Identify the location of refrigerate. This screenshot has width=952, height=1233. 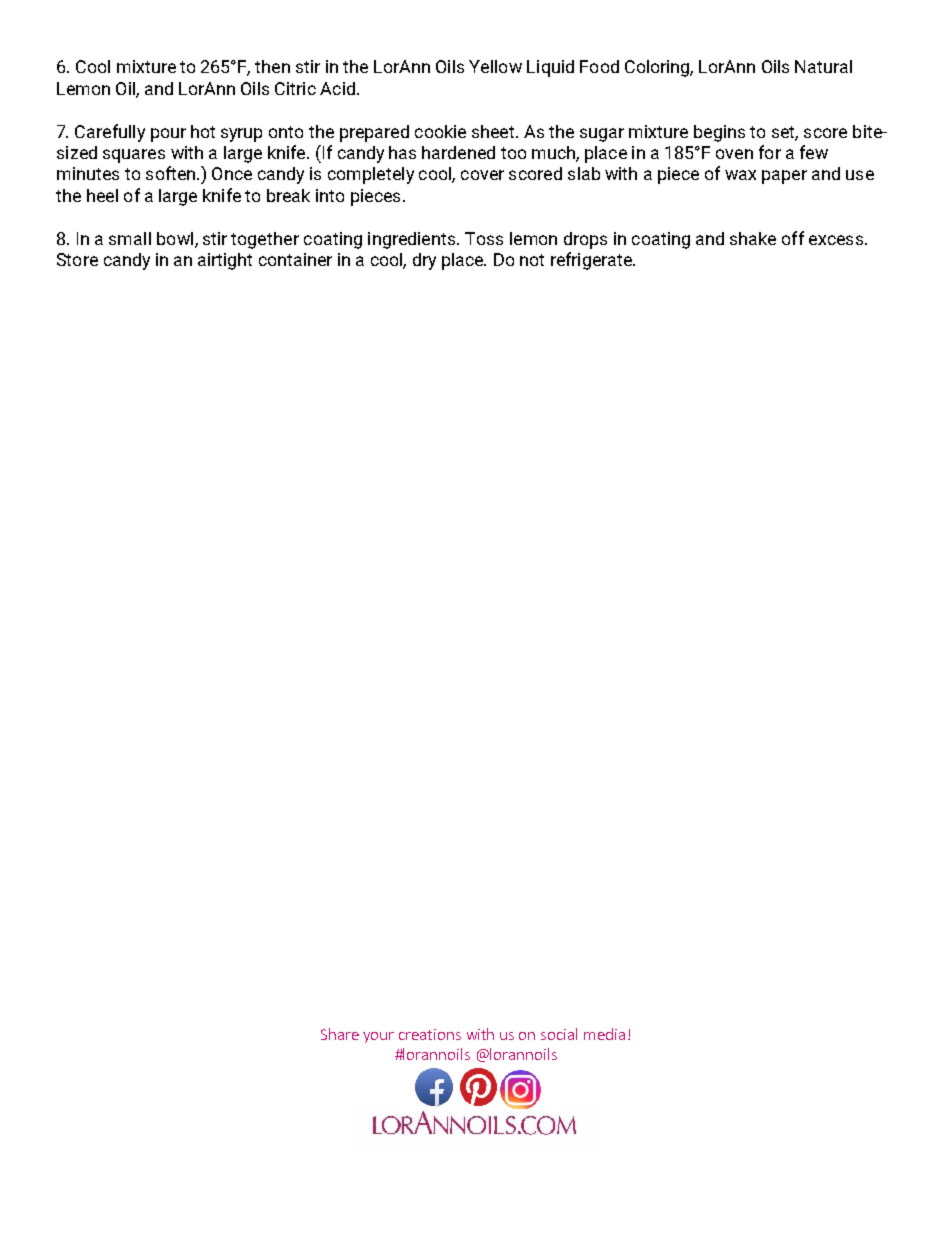
(592, 261).
